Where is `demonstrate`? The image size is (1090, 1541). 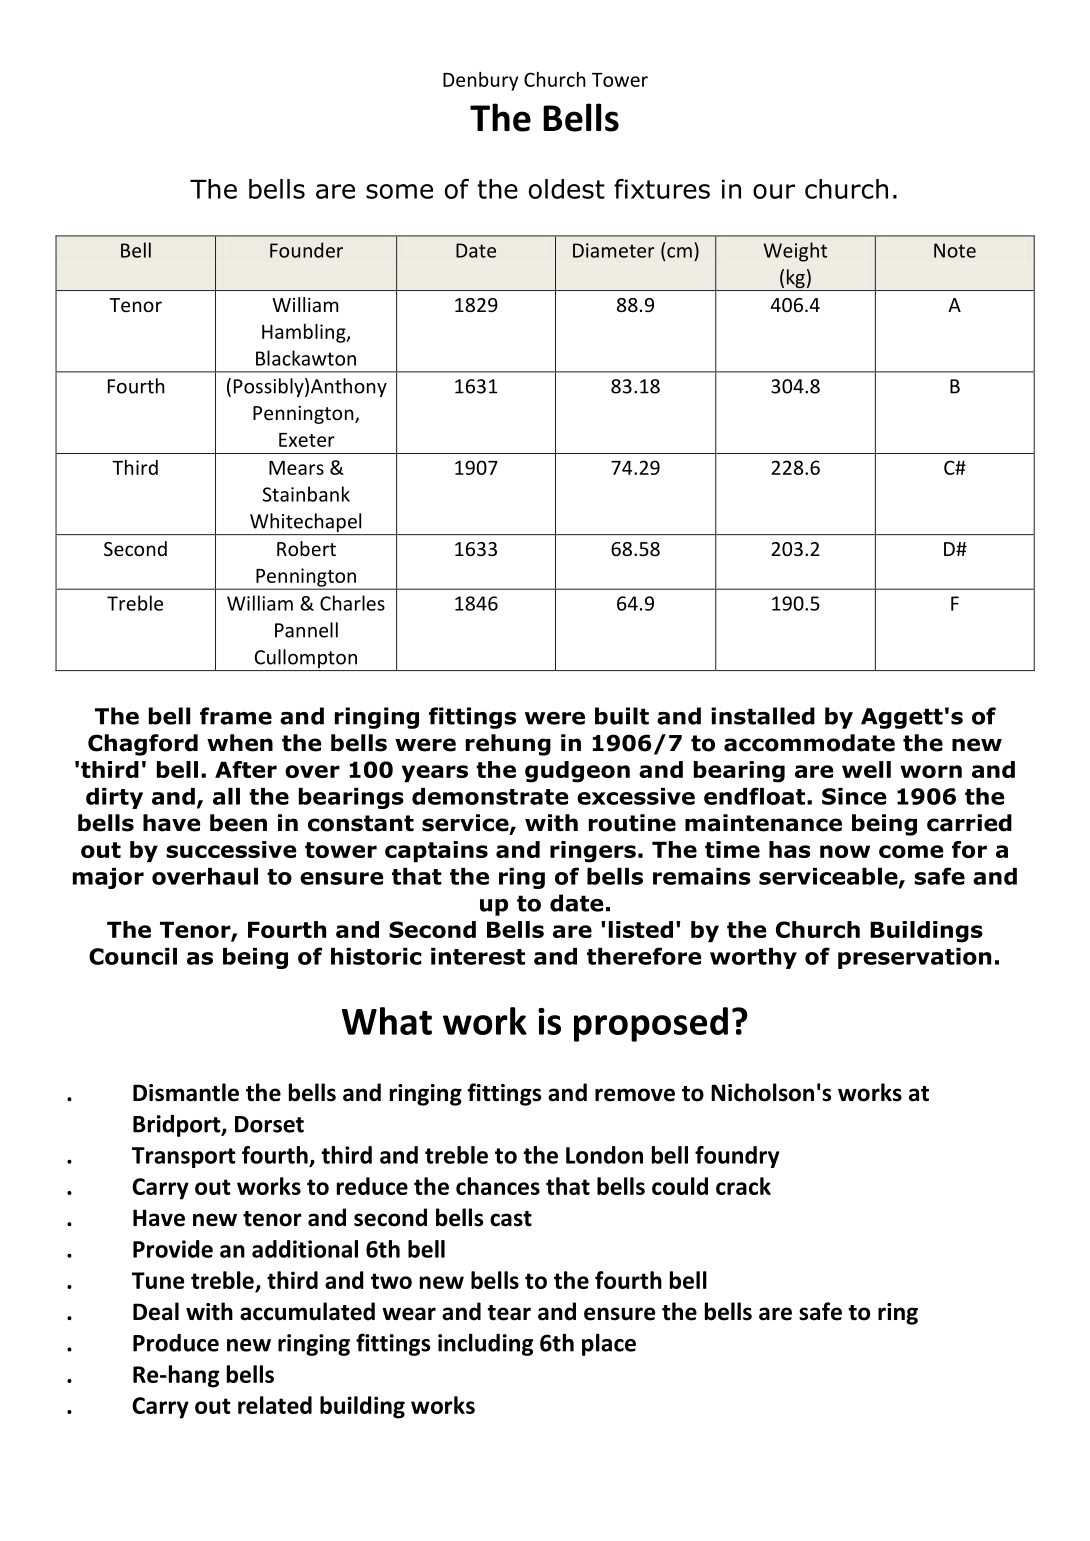
demonstrate is located at coordinates (490, 796).
